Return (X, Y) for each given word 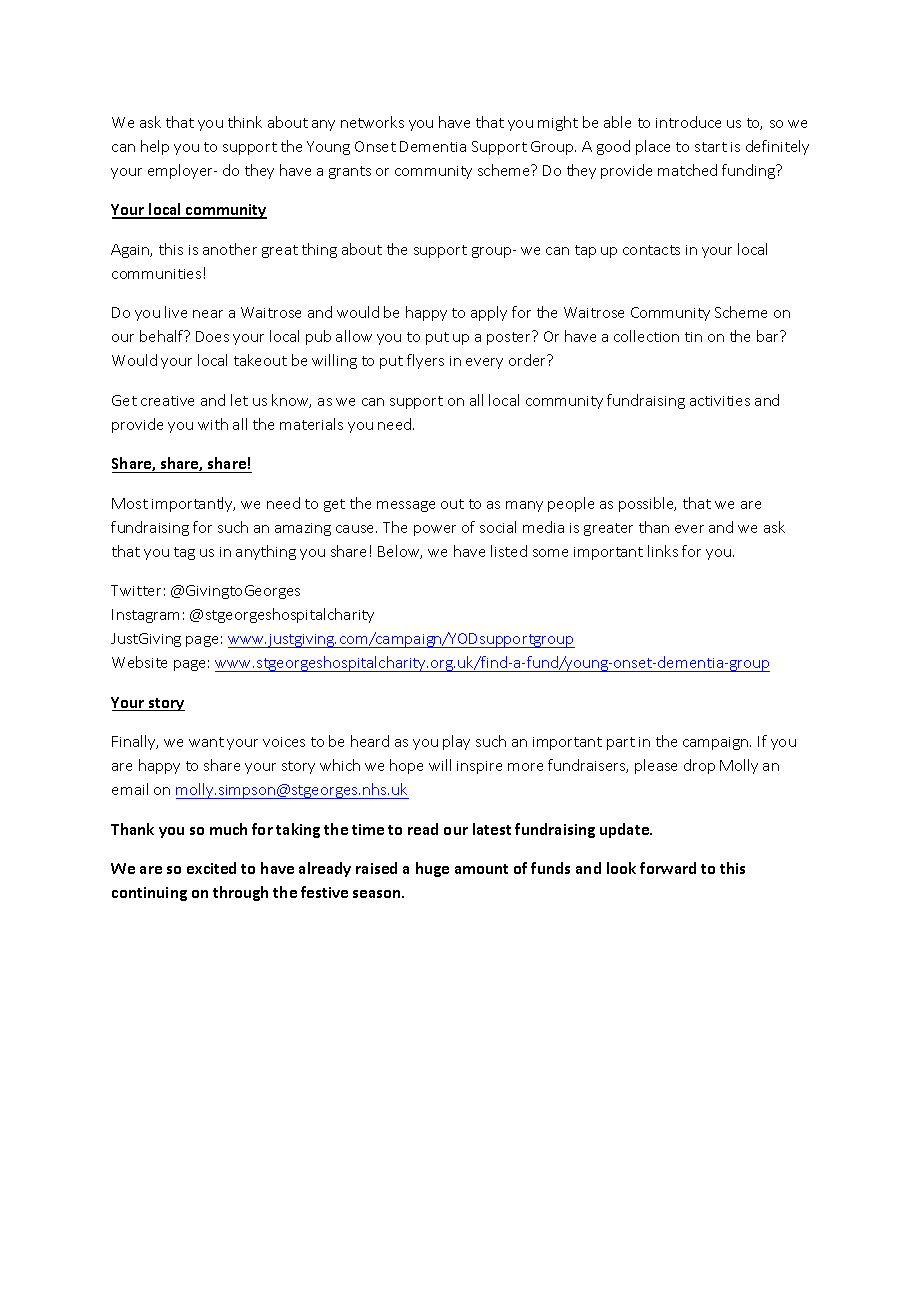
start (711, 147)
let (239, 400)
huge (432, 869)
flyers (425, 361)
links (663, 551)
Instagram (145, 616)
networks (372, 122)
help (155, 147)
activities (720, 401)
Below (400, 552)
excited (211, 868)
